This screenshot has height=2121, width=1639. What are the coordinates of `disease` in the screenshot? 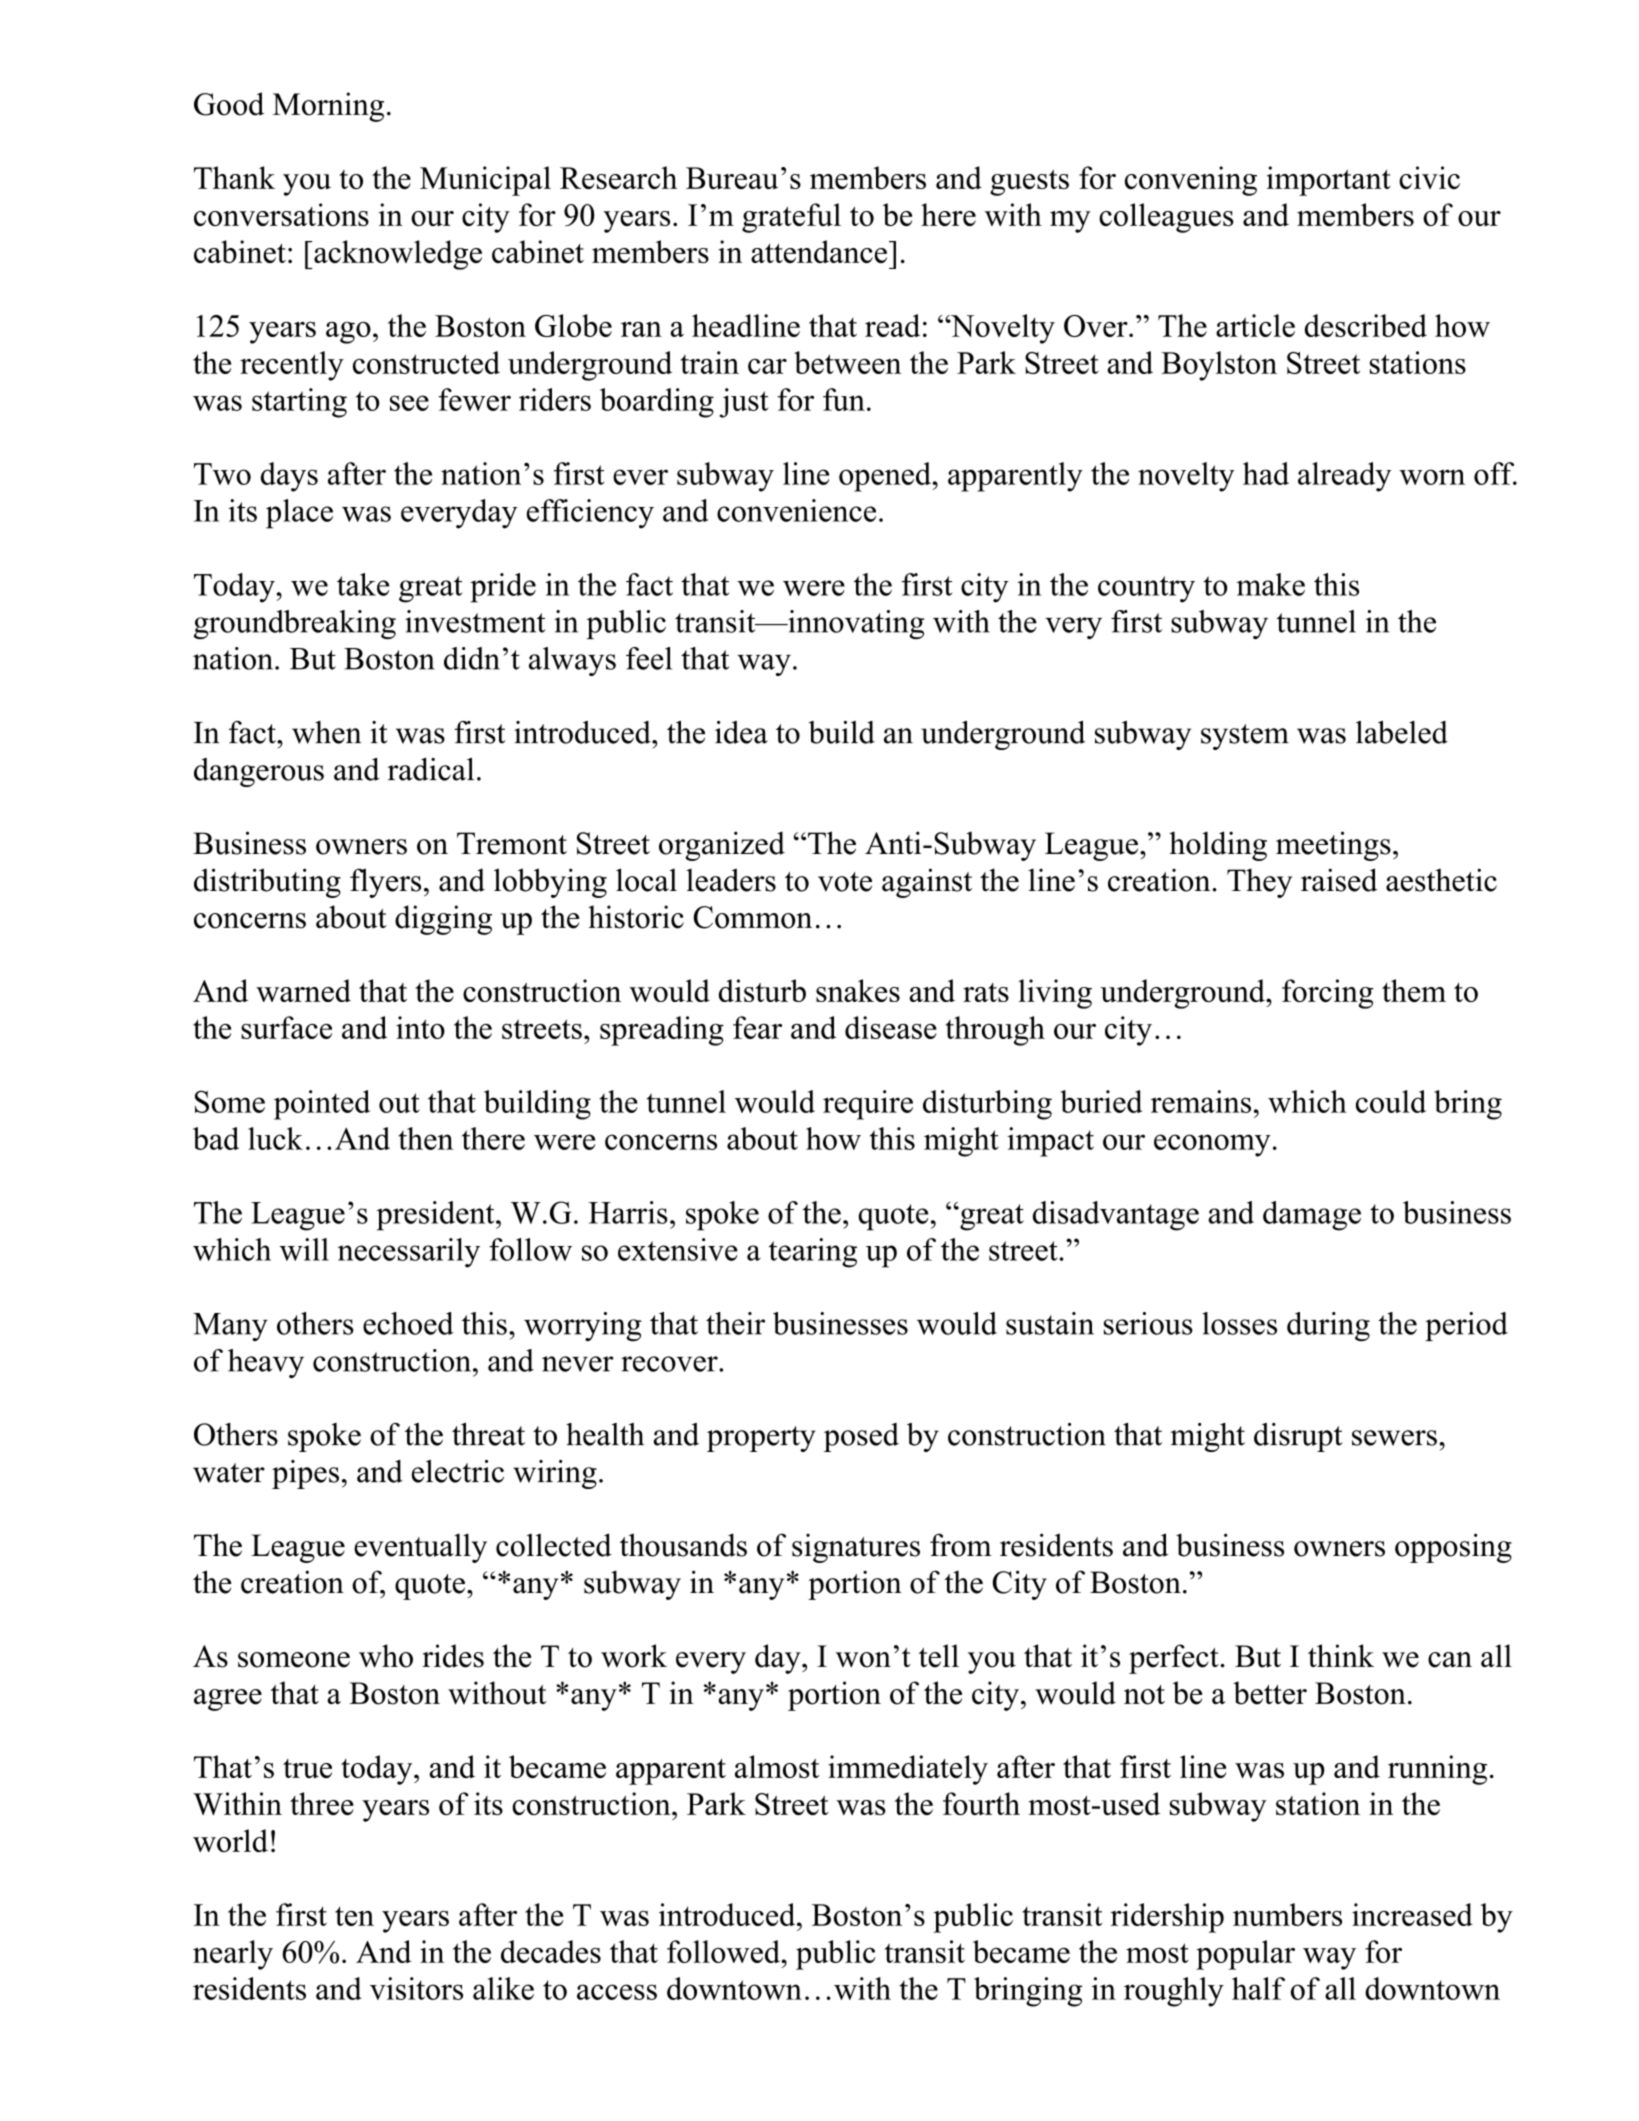 It's located at (891, 1027).
